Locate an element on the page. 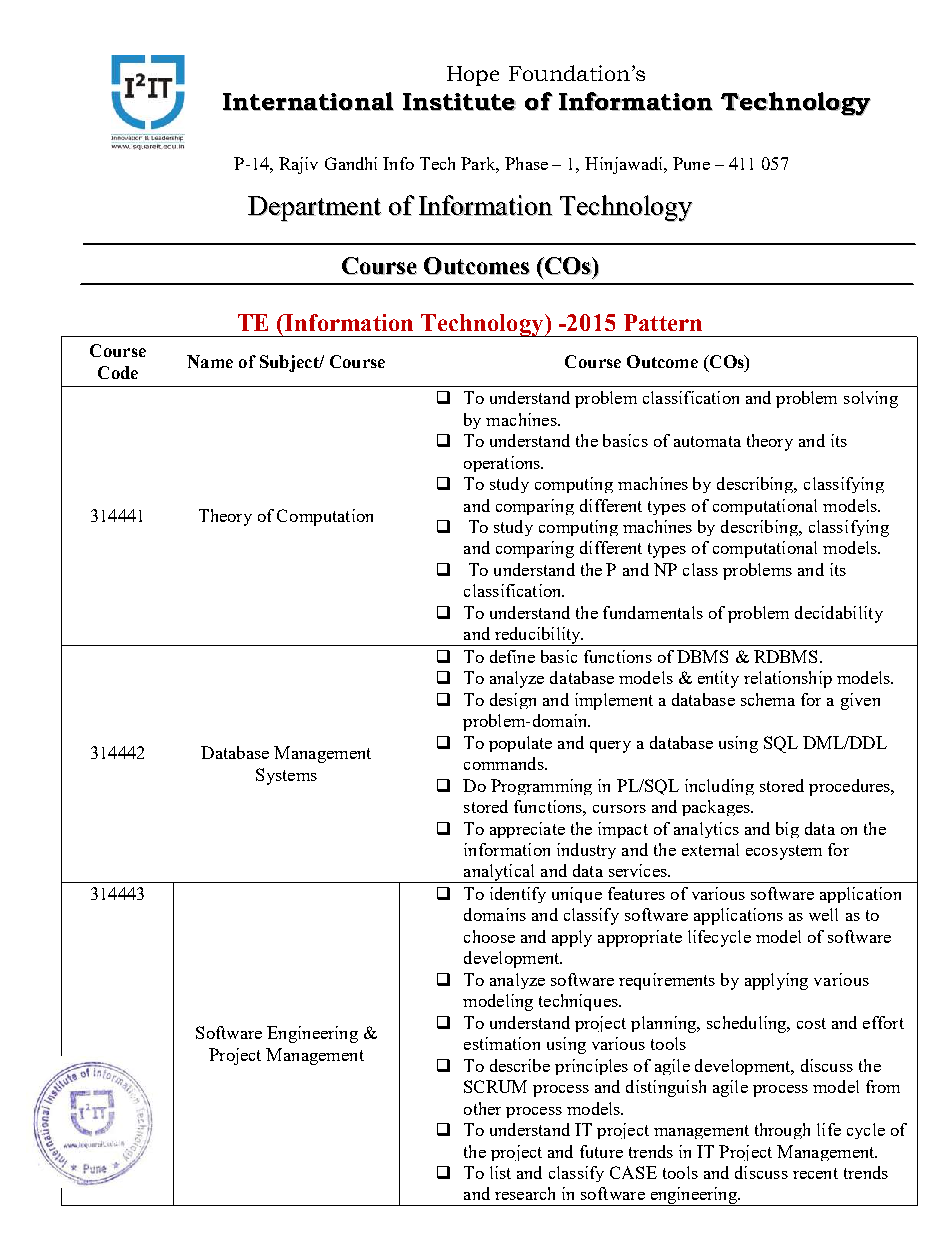  Name is located at coordinates (210, 361).
